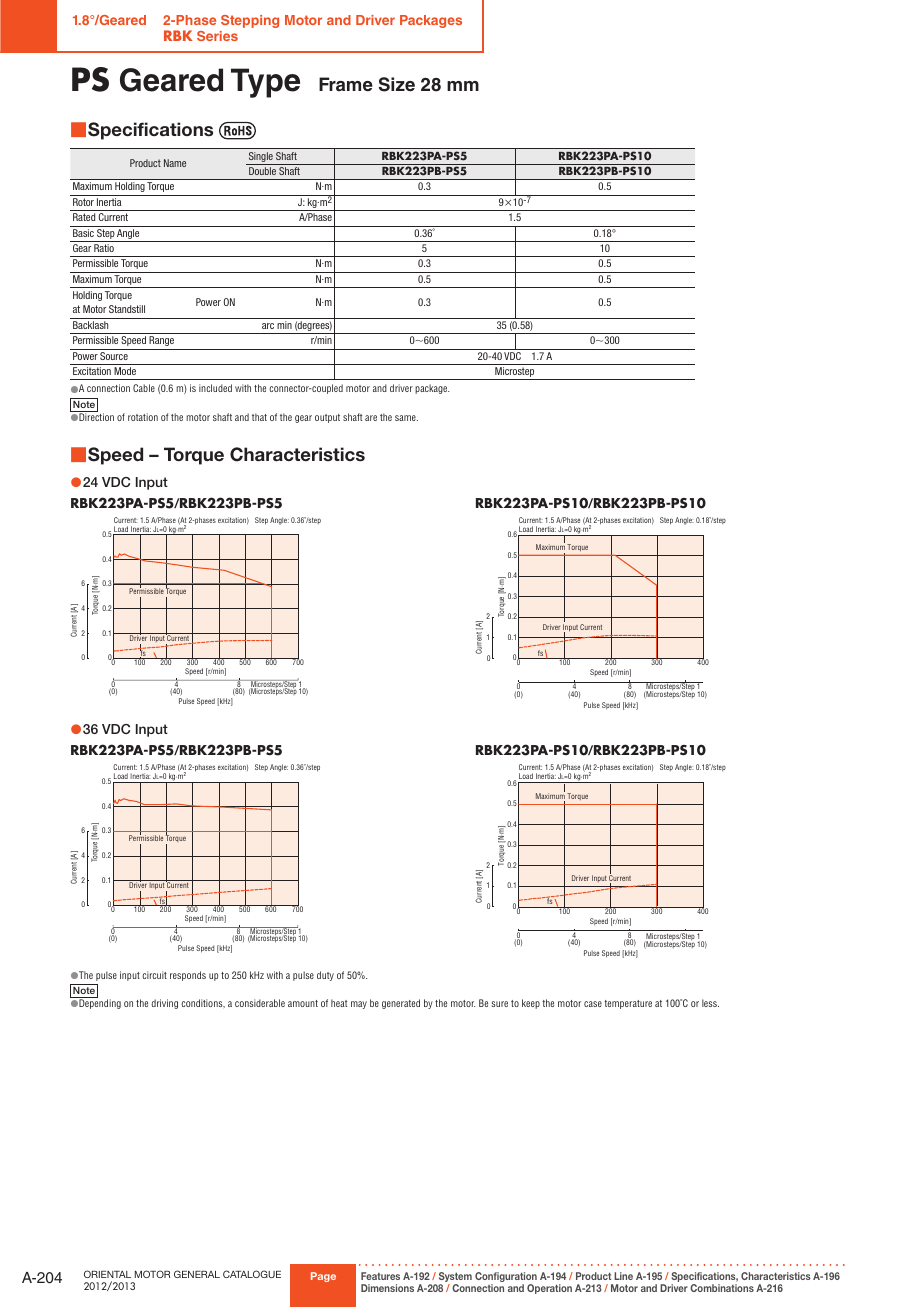 The width and height of the page is (924, 1308). Describe the element at coordinates (327, 418) in the page. I see `output` at that location.
